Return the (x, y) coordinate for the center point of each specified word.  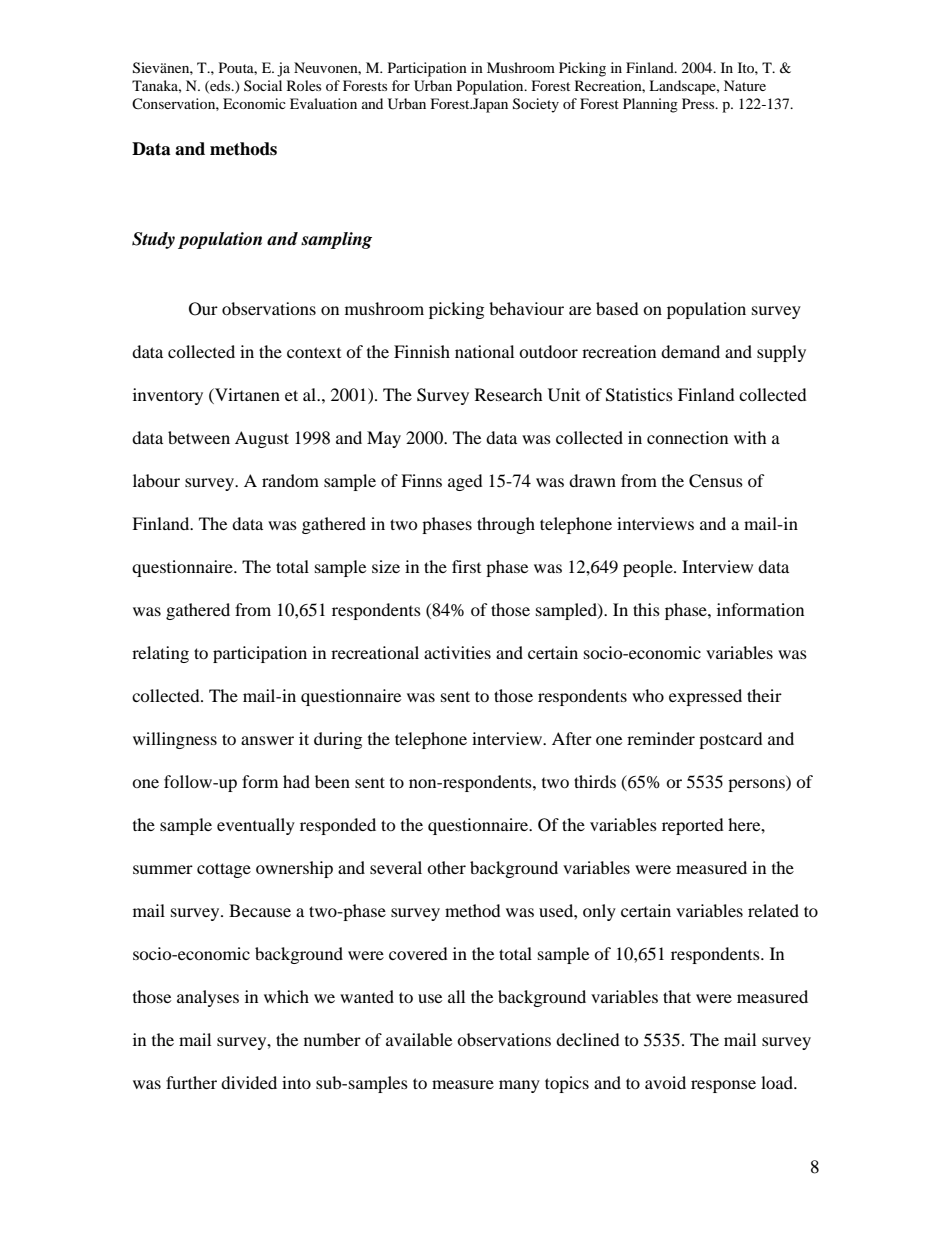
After (572, 738)
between (199, 437)
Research (509, 394)
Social (263, 85)
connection (687, 437)
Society (536, 105)
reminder (661, 738)
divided (249, 1082)
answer (267, 740)
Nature (745, 85)
